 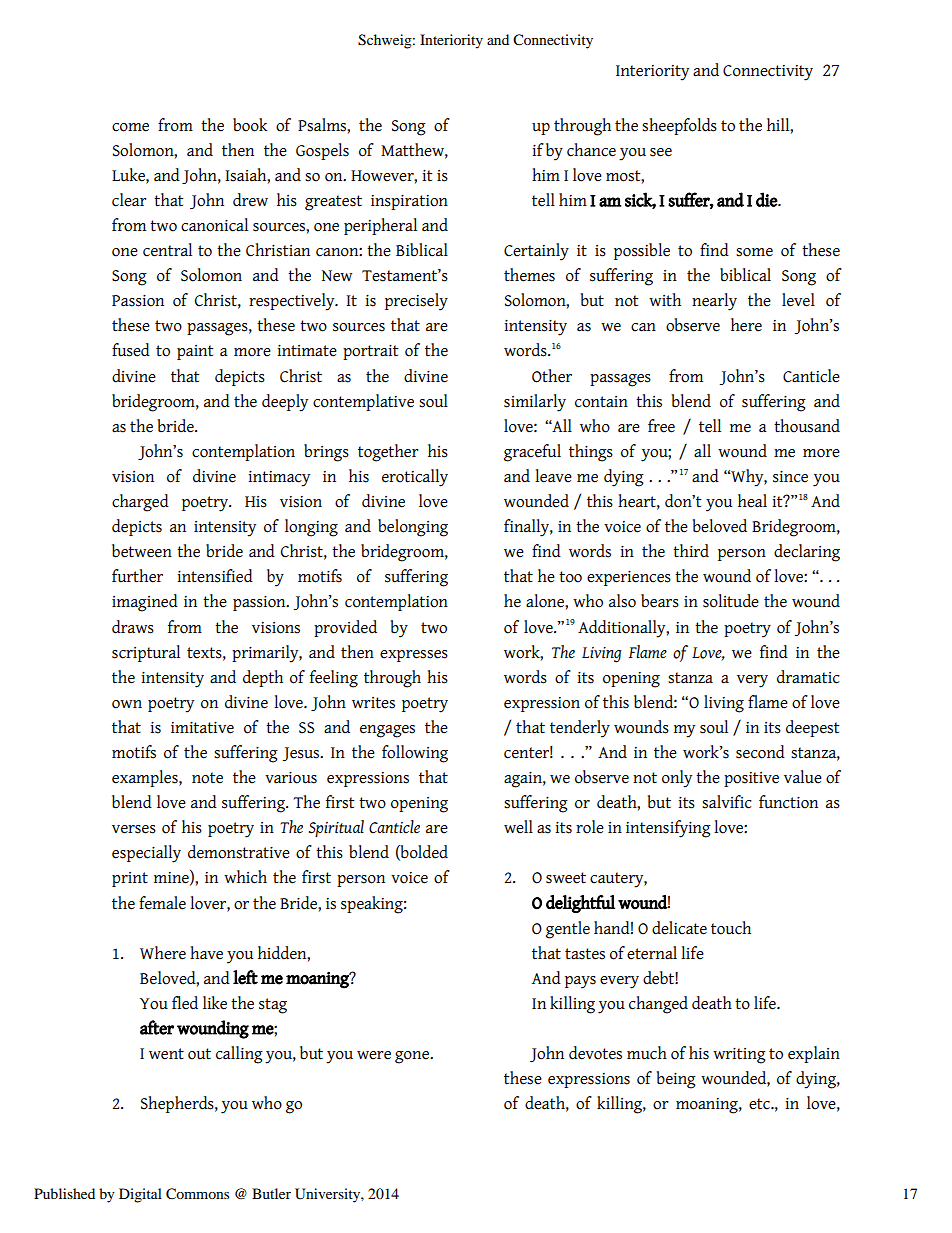 I want to click on contemplative, so click(x=363, y=402).
